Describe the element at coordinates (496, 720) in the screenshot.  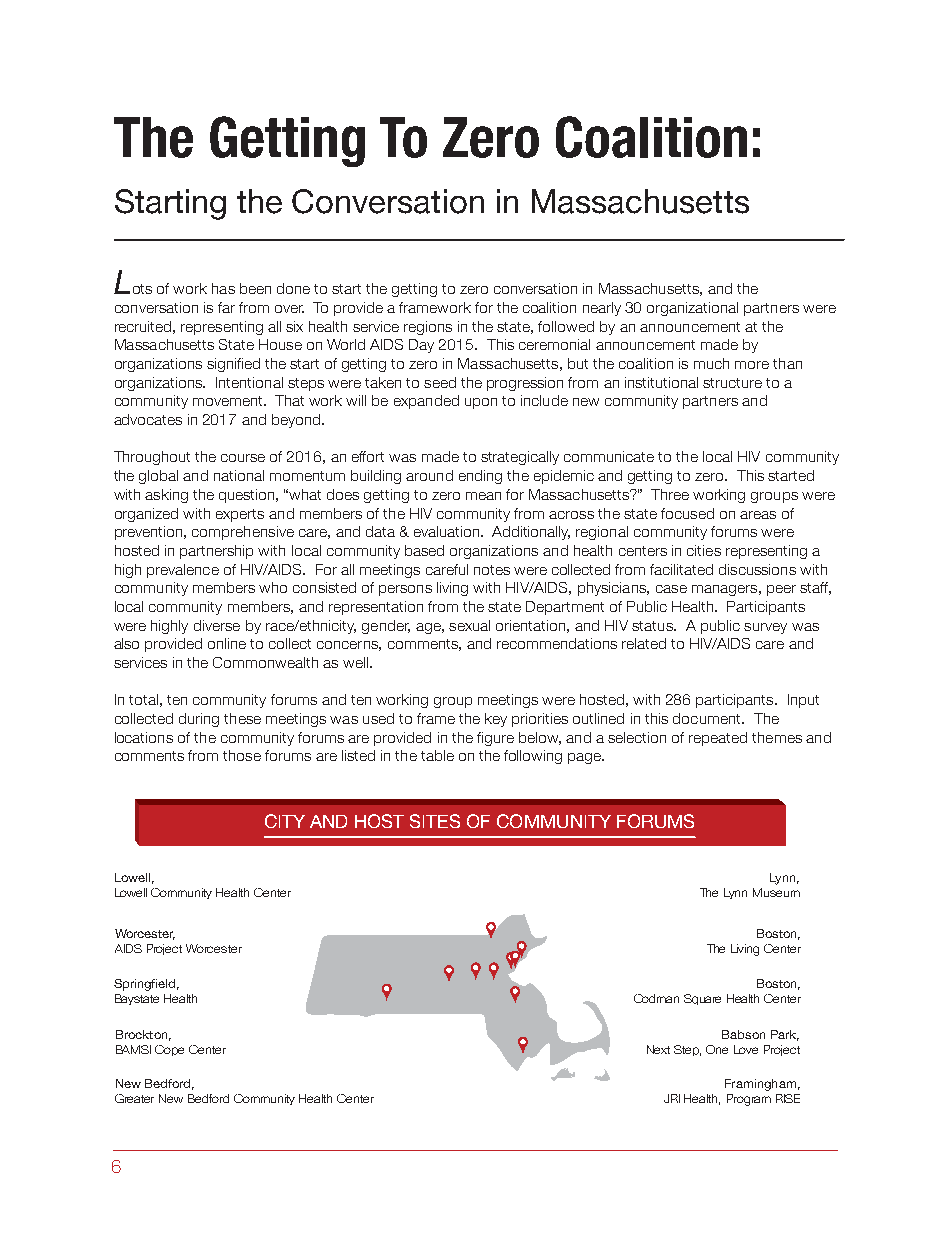
I see `key` at that location.
